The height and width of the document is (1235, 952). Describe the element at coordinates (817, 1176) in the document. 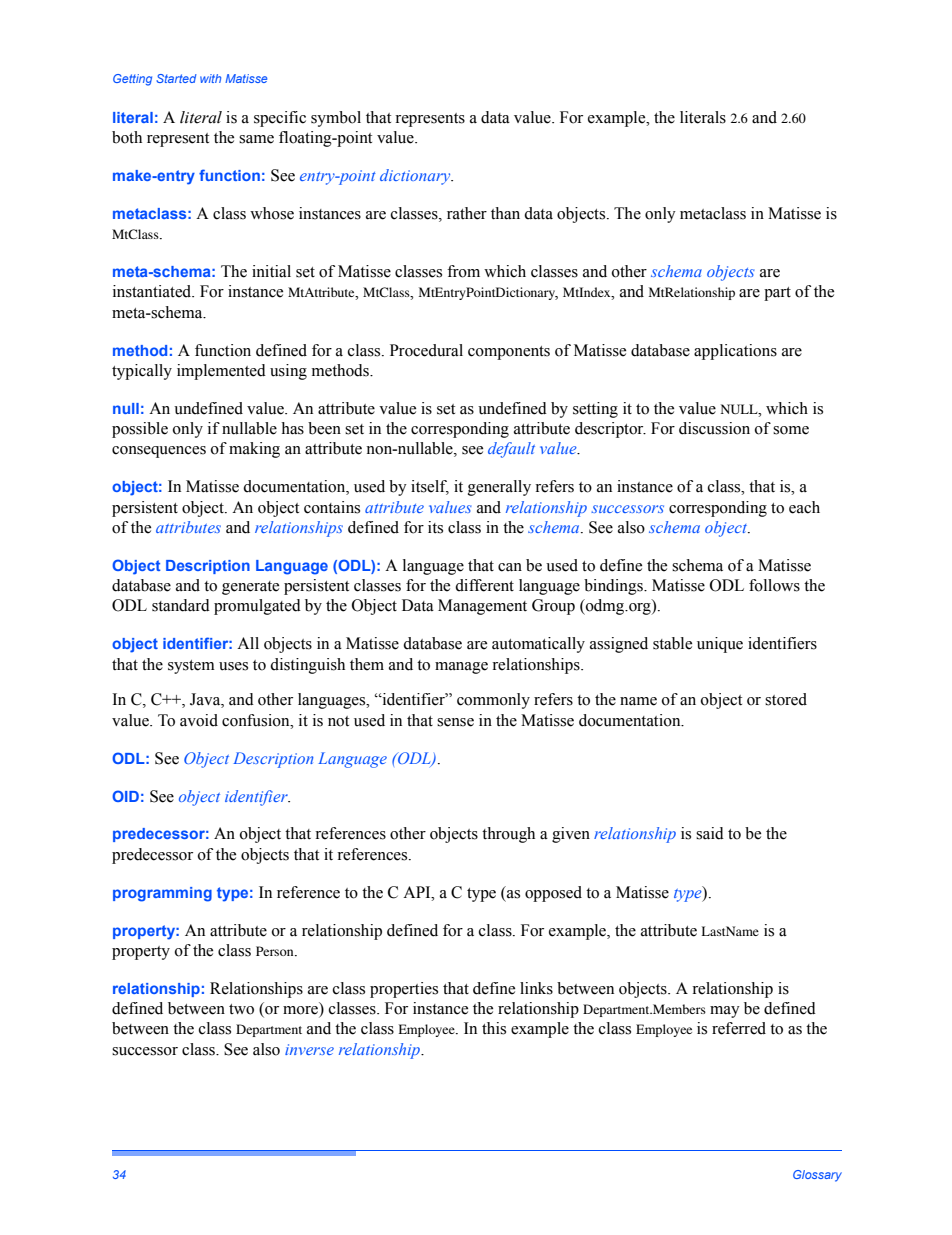

I see `Glossary` at that location.
